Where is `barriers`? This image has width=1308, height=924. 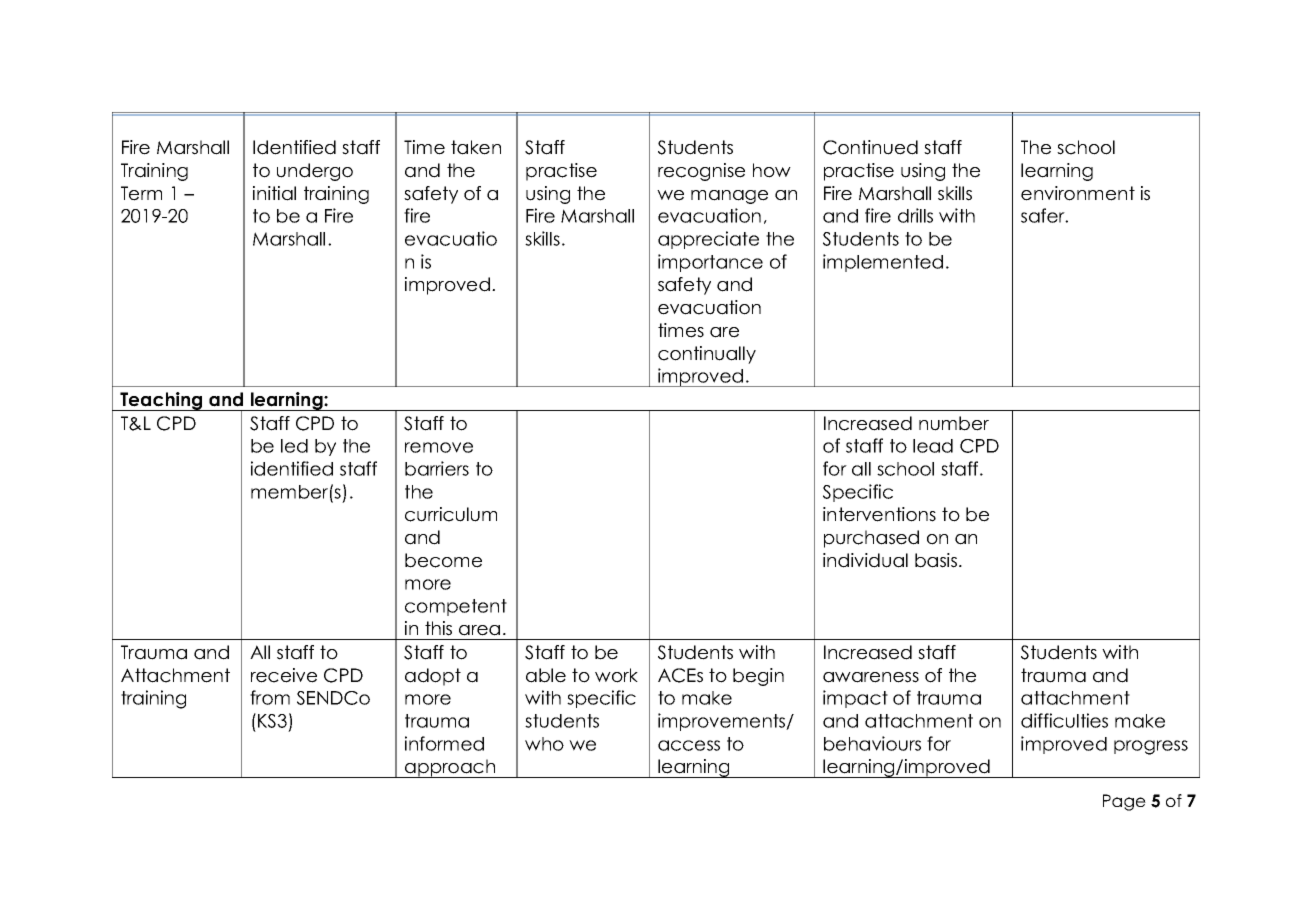 barriers is located at coordinates (437, 468).
